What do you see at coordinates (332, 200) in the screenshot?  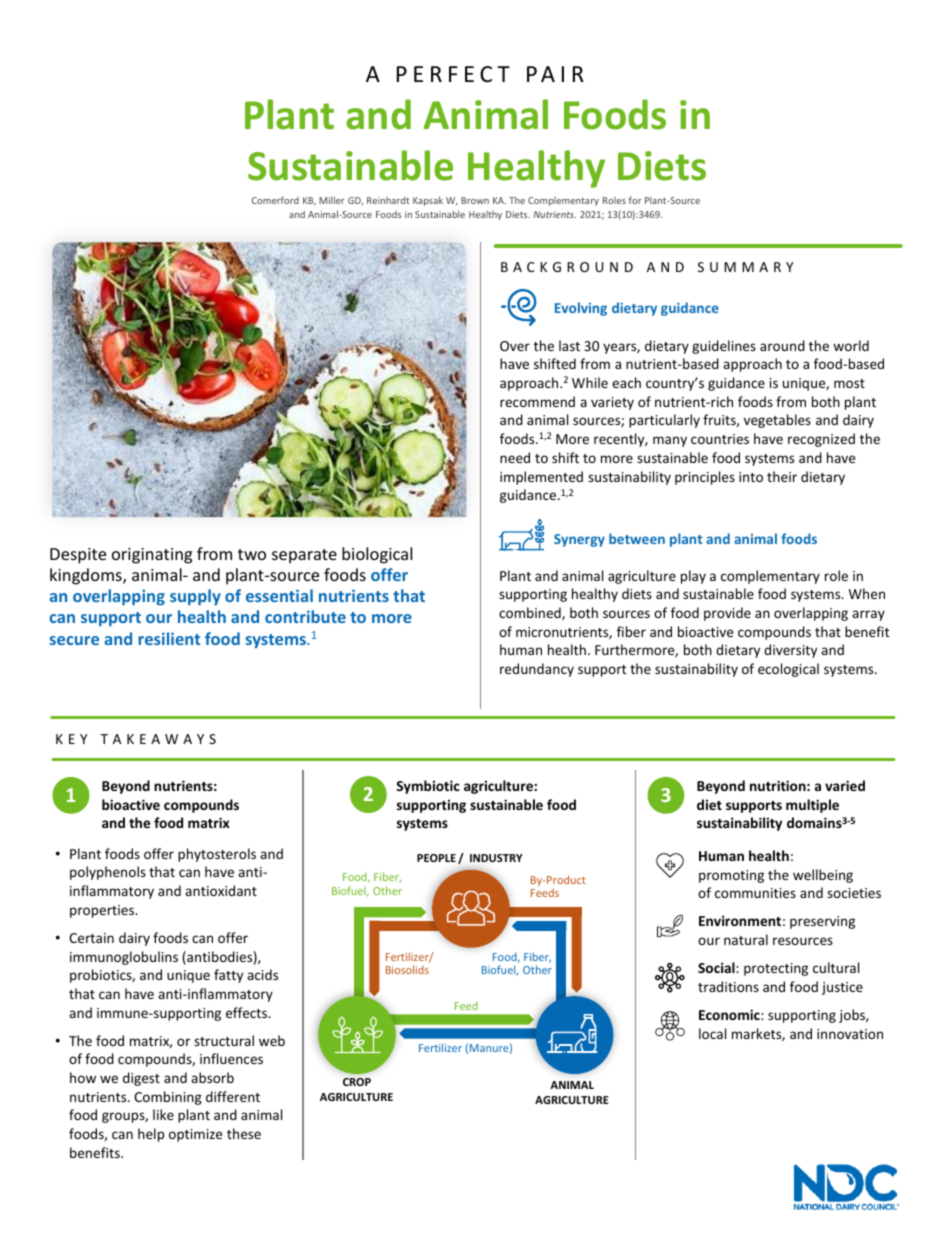 I see `Miller` at bounding box center [332, 200].
